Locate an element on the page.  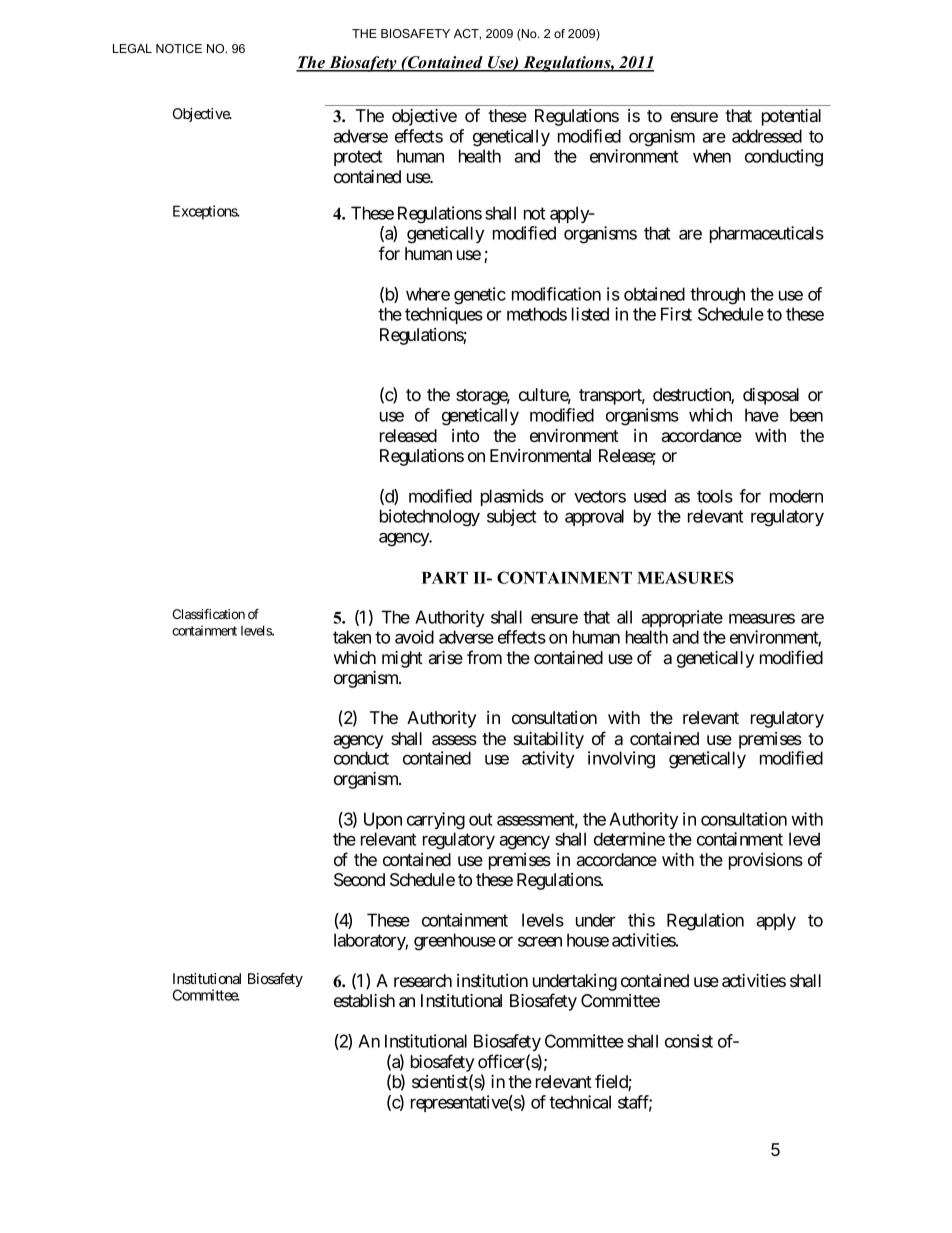
appropriate is located at coordinates (682, 618).
